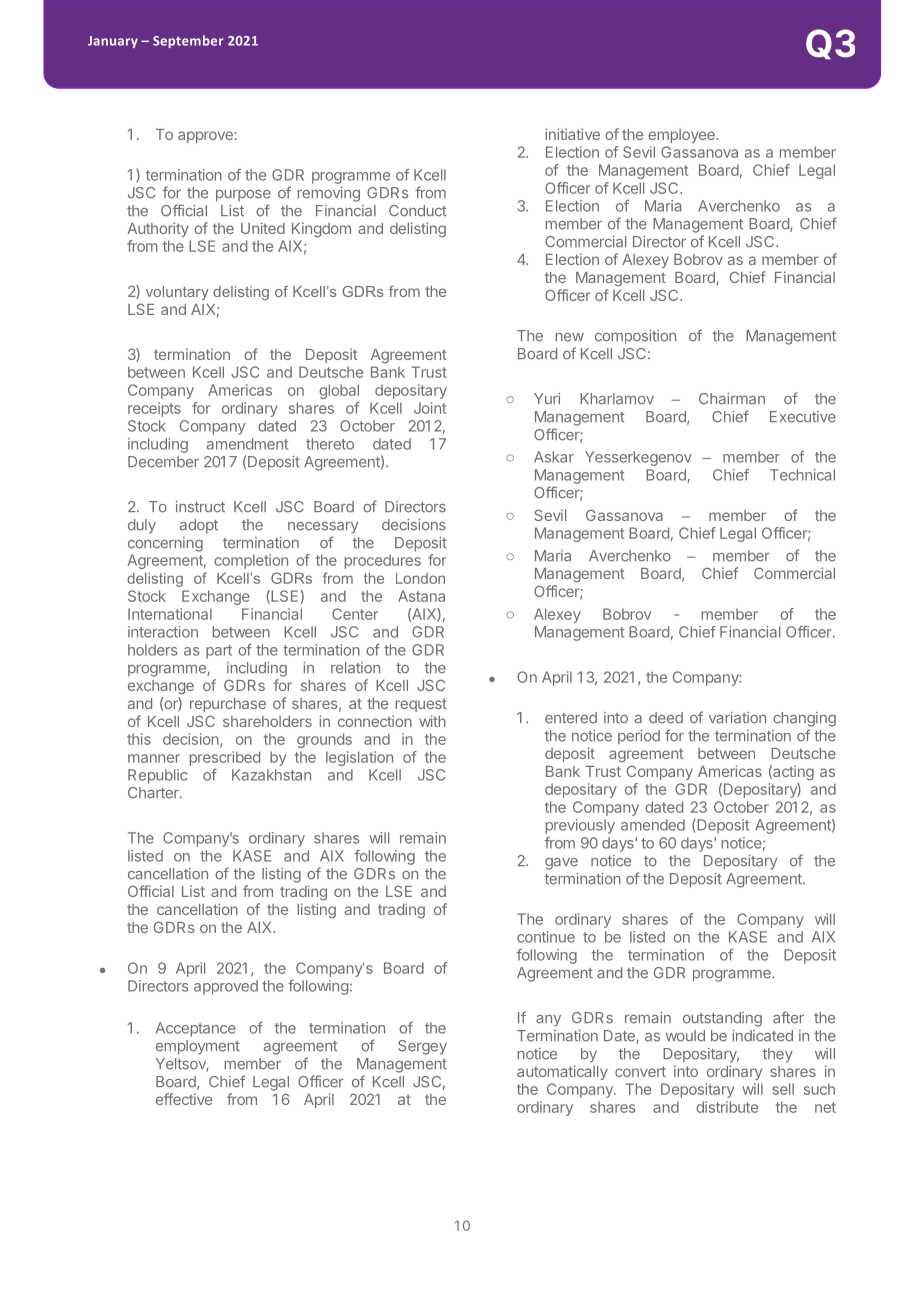 This image has height=1309, width=924. I want to click on initiative, so click(572, 134).
